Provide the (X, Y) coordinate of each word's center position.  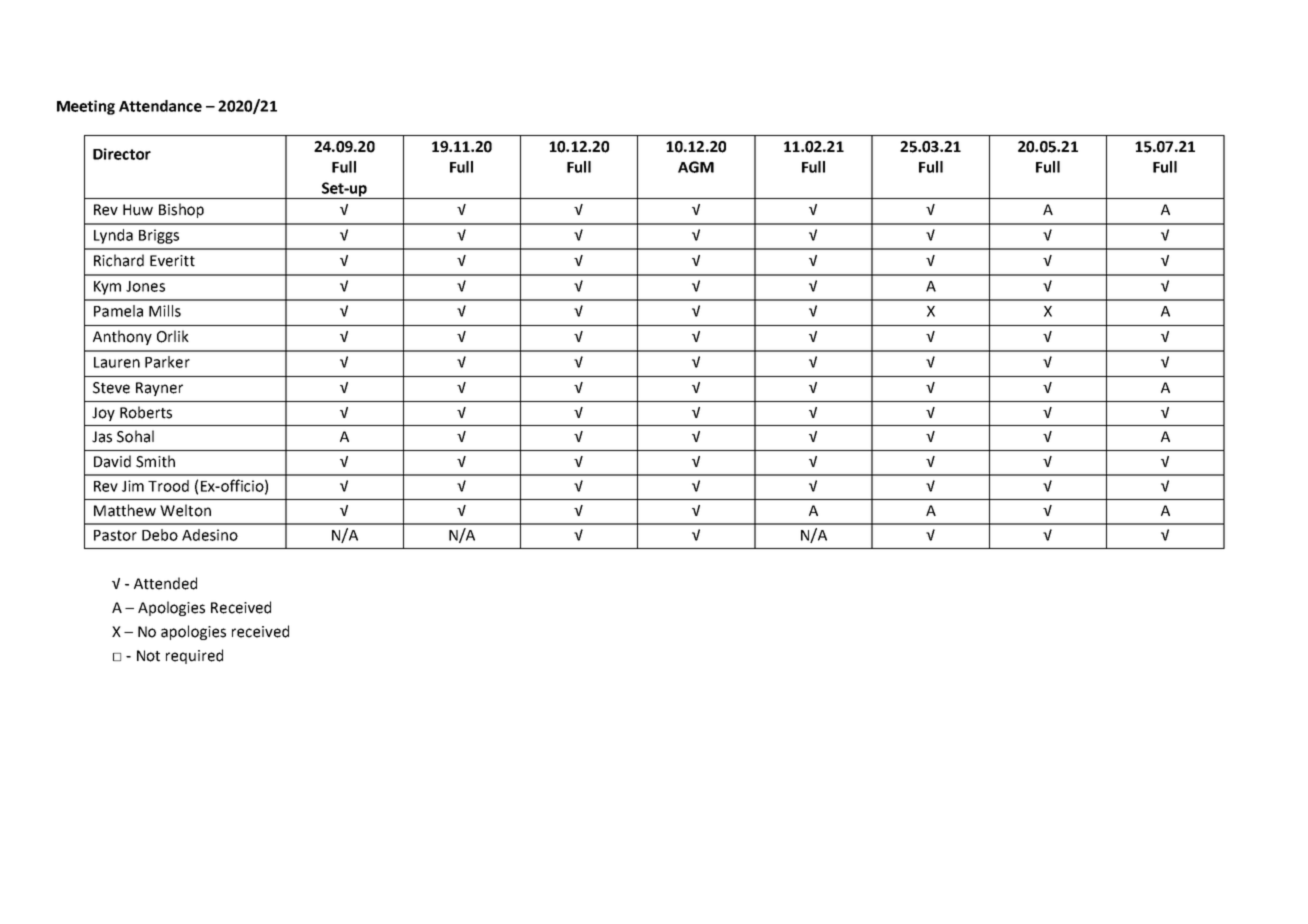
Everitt (172, 261)
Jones (145, 286)
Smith (155, 461)
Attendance (160, 106)
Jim (133, 486)
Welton (185, 510)
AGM (696, 167)
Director (122, 154)
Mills (165, 311)
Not (148, 656)
